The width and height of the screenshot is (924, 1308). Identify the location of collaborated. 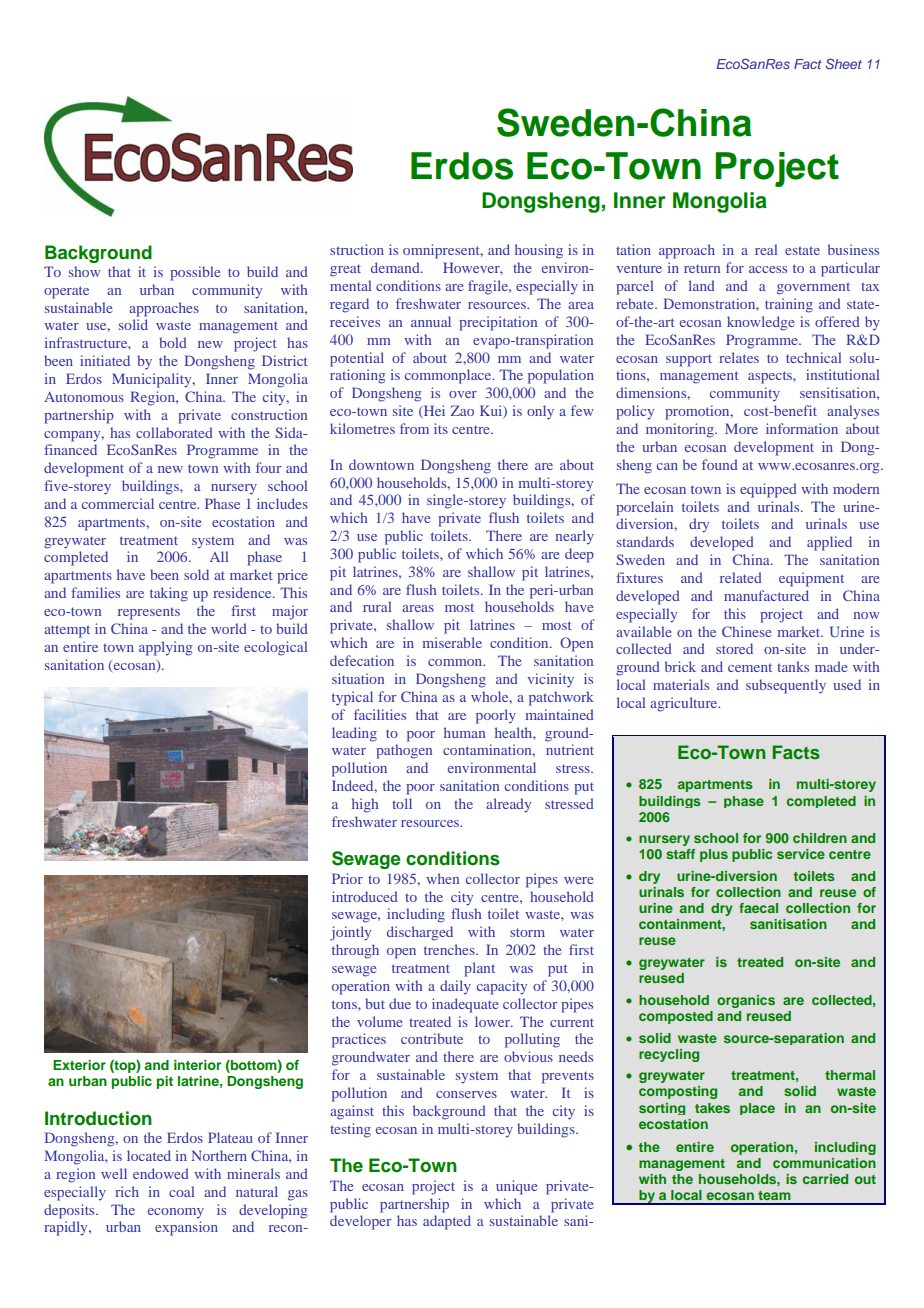
(174, 432).
